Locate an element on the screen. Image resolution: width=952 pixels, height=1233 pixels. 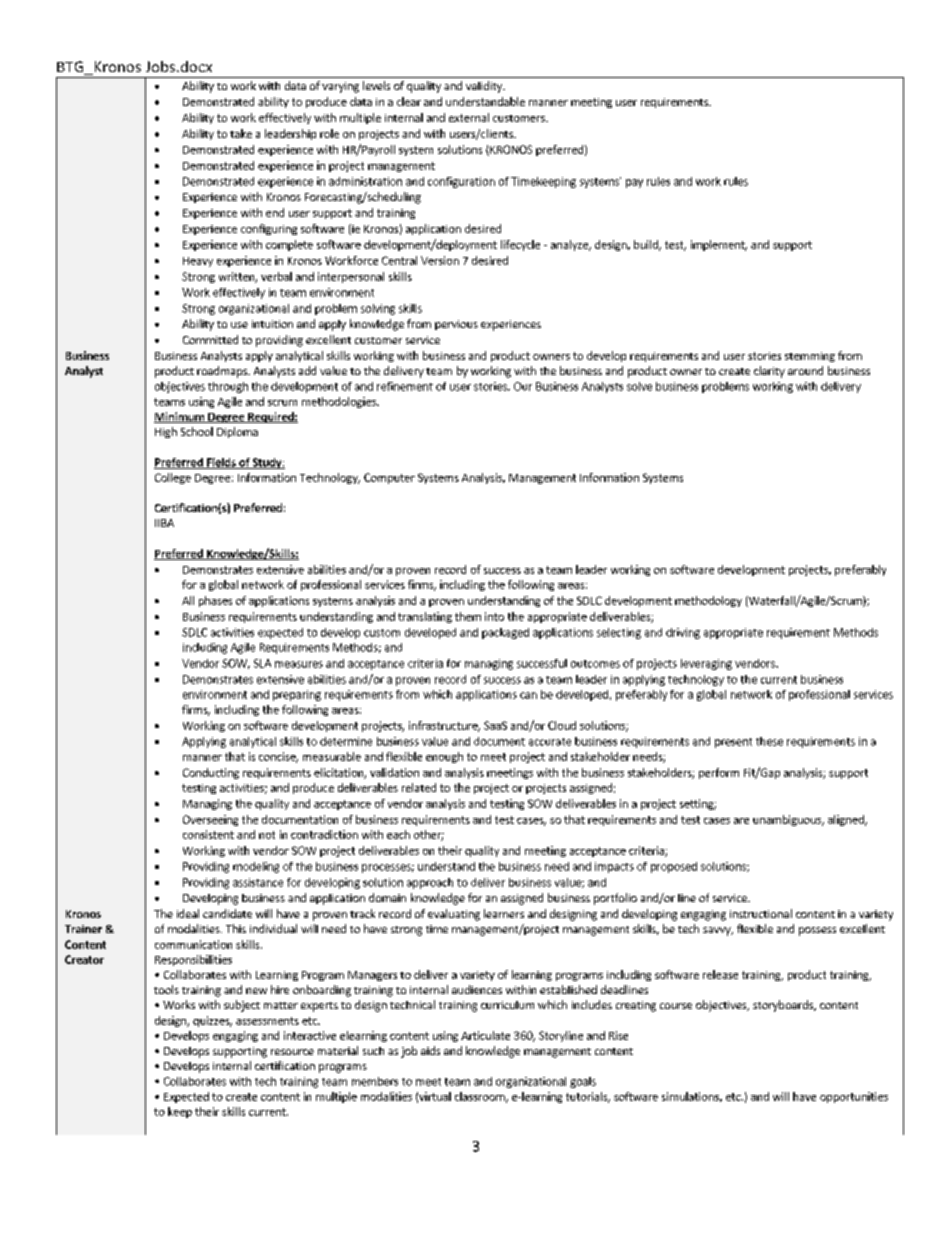
quizzes is located at coordinates (212, 1021).
